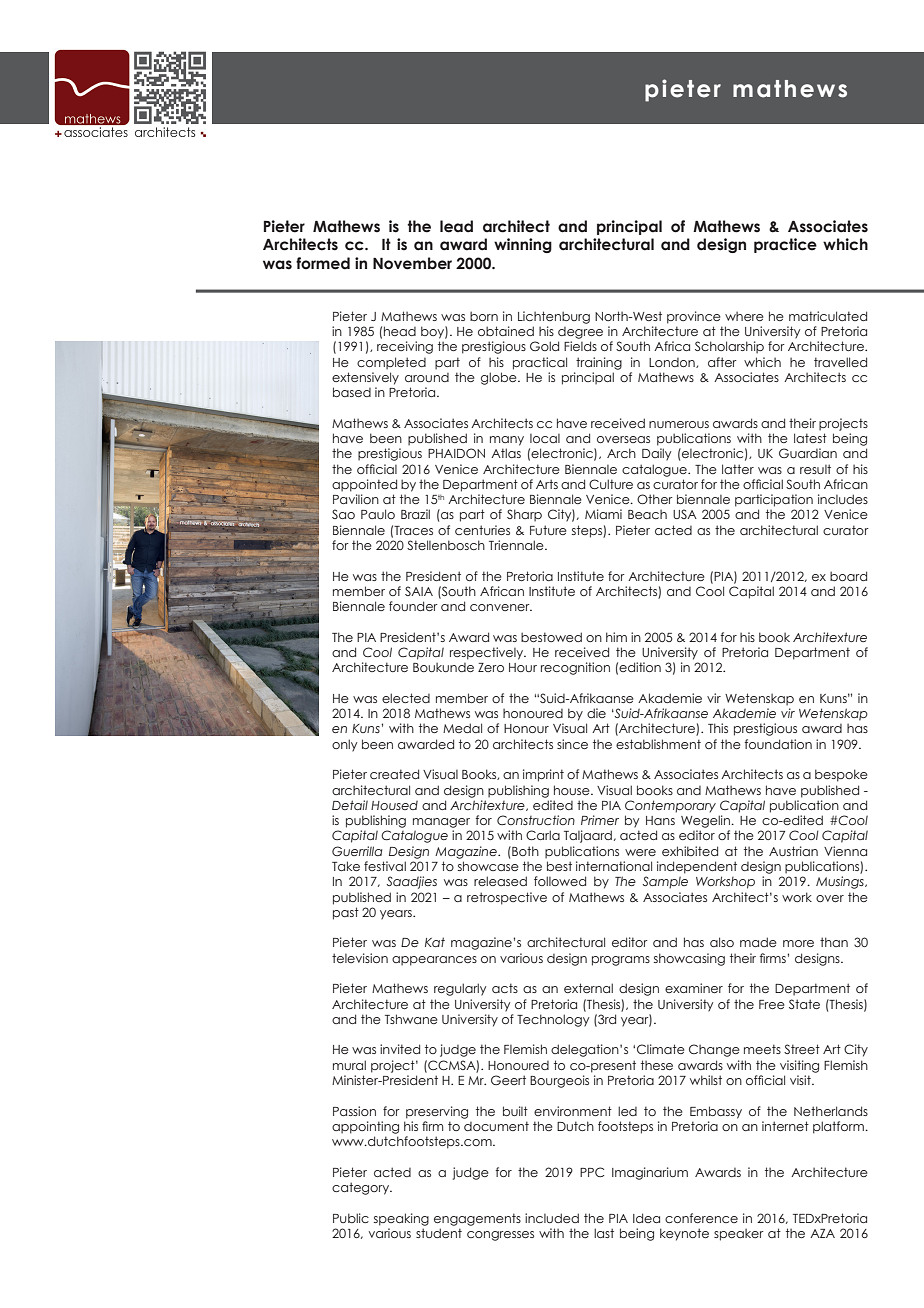 The height and width of the screenshot is (1308, 924). What do you see at coordinates (357, 851) in the screenshot?
I see `Guerrilla` at bounding box center [357, 851].
